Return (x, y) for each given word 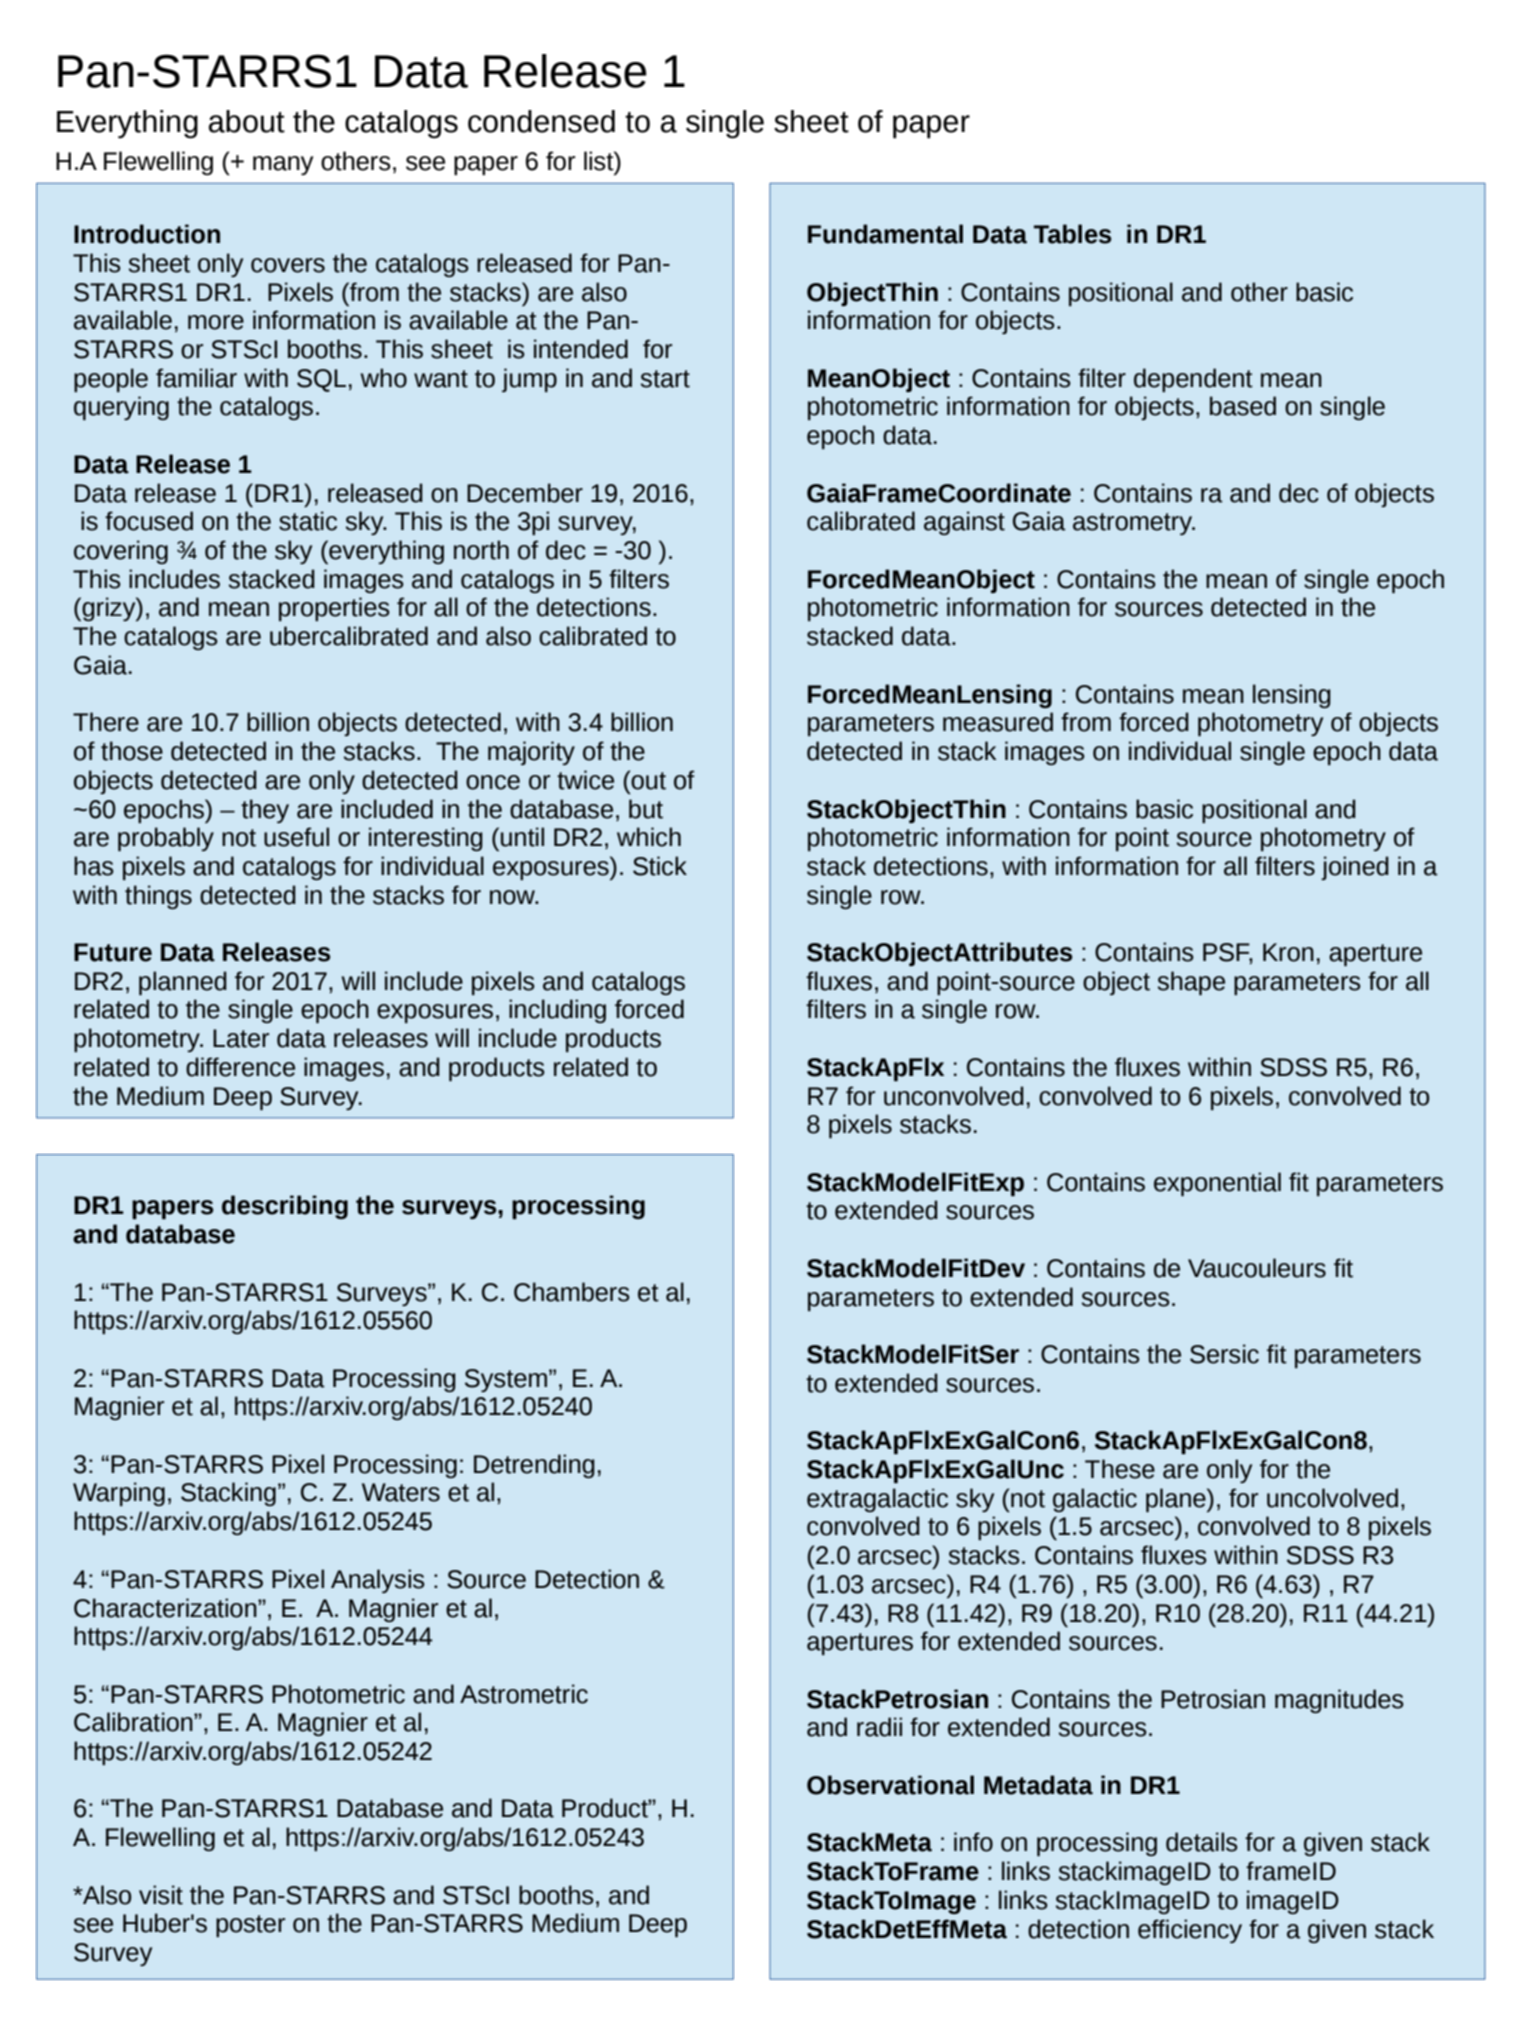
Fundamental (885, 234)
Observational (890, 1785)
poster (250, 1926)
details (1202, 1842)
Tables (1072, 234)
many (283, 165)
